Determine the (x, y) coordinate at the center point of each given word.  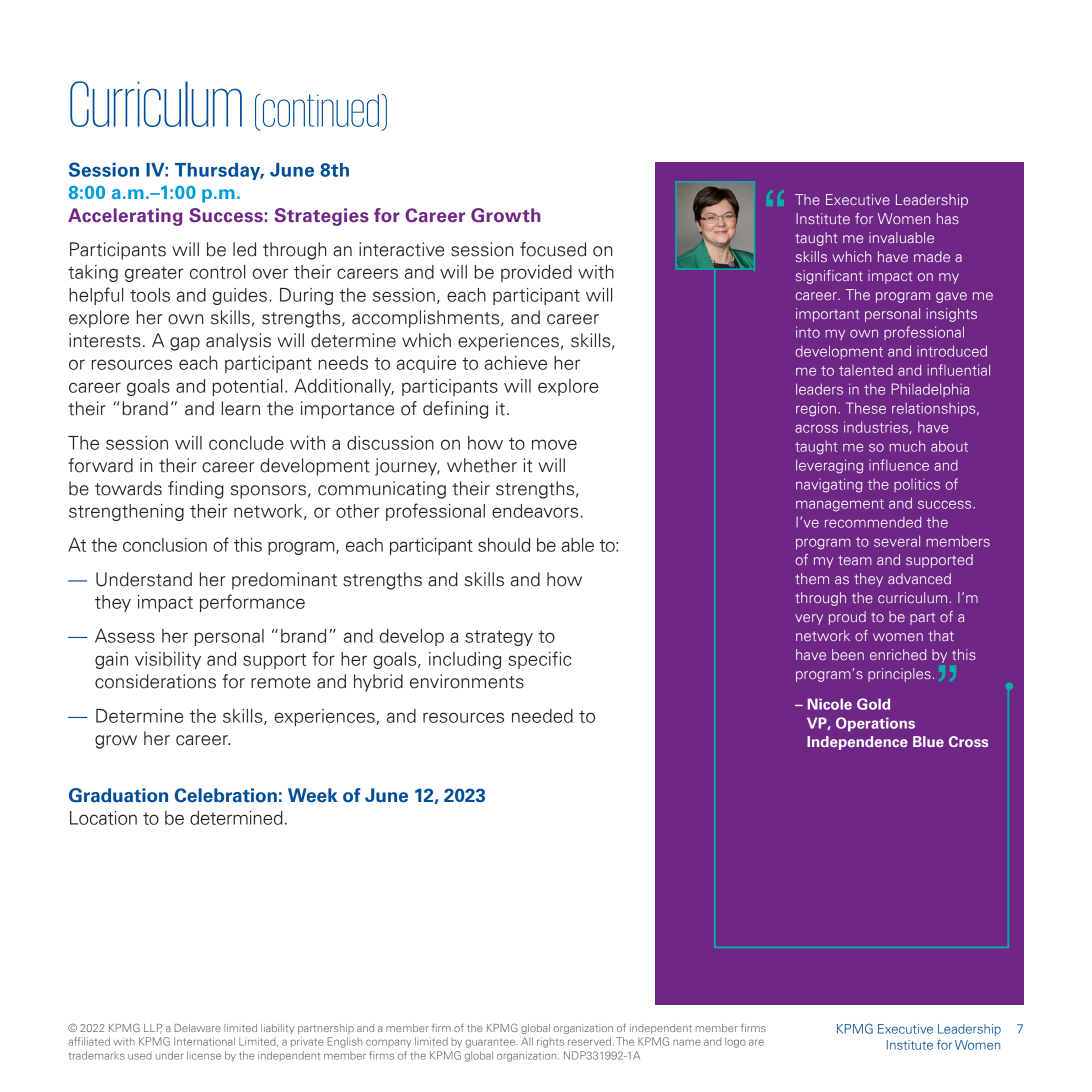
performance (252, 603)
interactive (401, 249)
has (948, 218)
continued (321, 110)
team (855, 560)
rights (550, 1042)
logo (735, 1042)
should (504, 545)
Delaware (198, 1028)
